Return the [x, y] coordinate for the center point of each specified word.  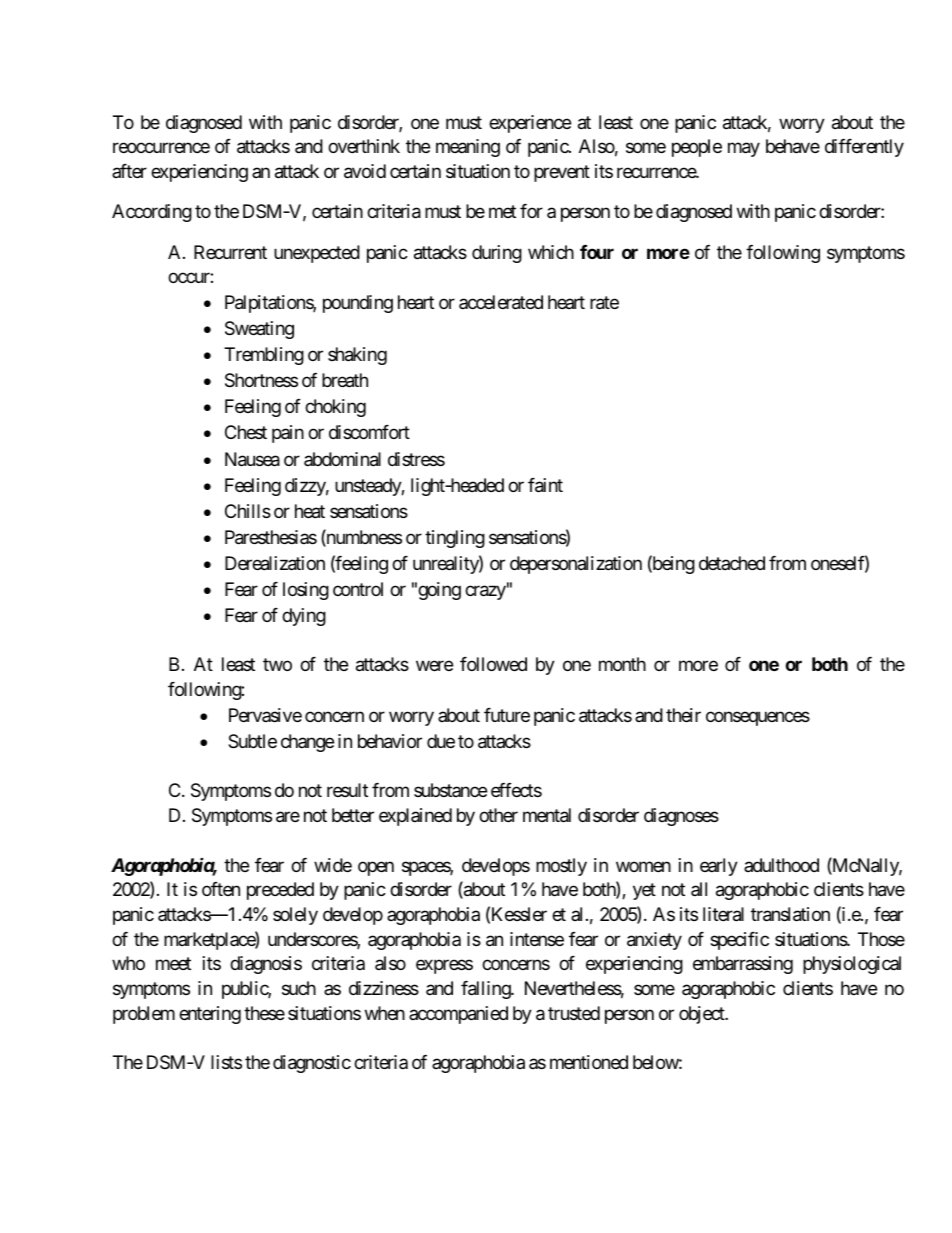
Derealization [275, 563]
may [744, 150]
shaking [357, 356]
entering [210, 1015]
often [221, 889]
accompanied [458, 1015]
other [498, 815]
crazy [485, 592]
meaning [468, 148]
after [129, 171]
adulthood [781, 865]
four [597, 252]
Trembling [264, 356]
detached [732, 563]
